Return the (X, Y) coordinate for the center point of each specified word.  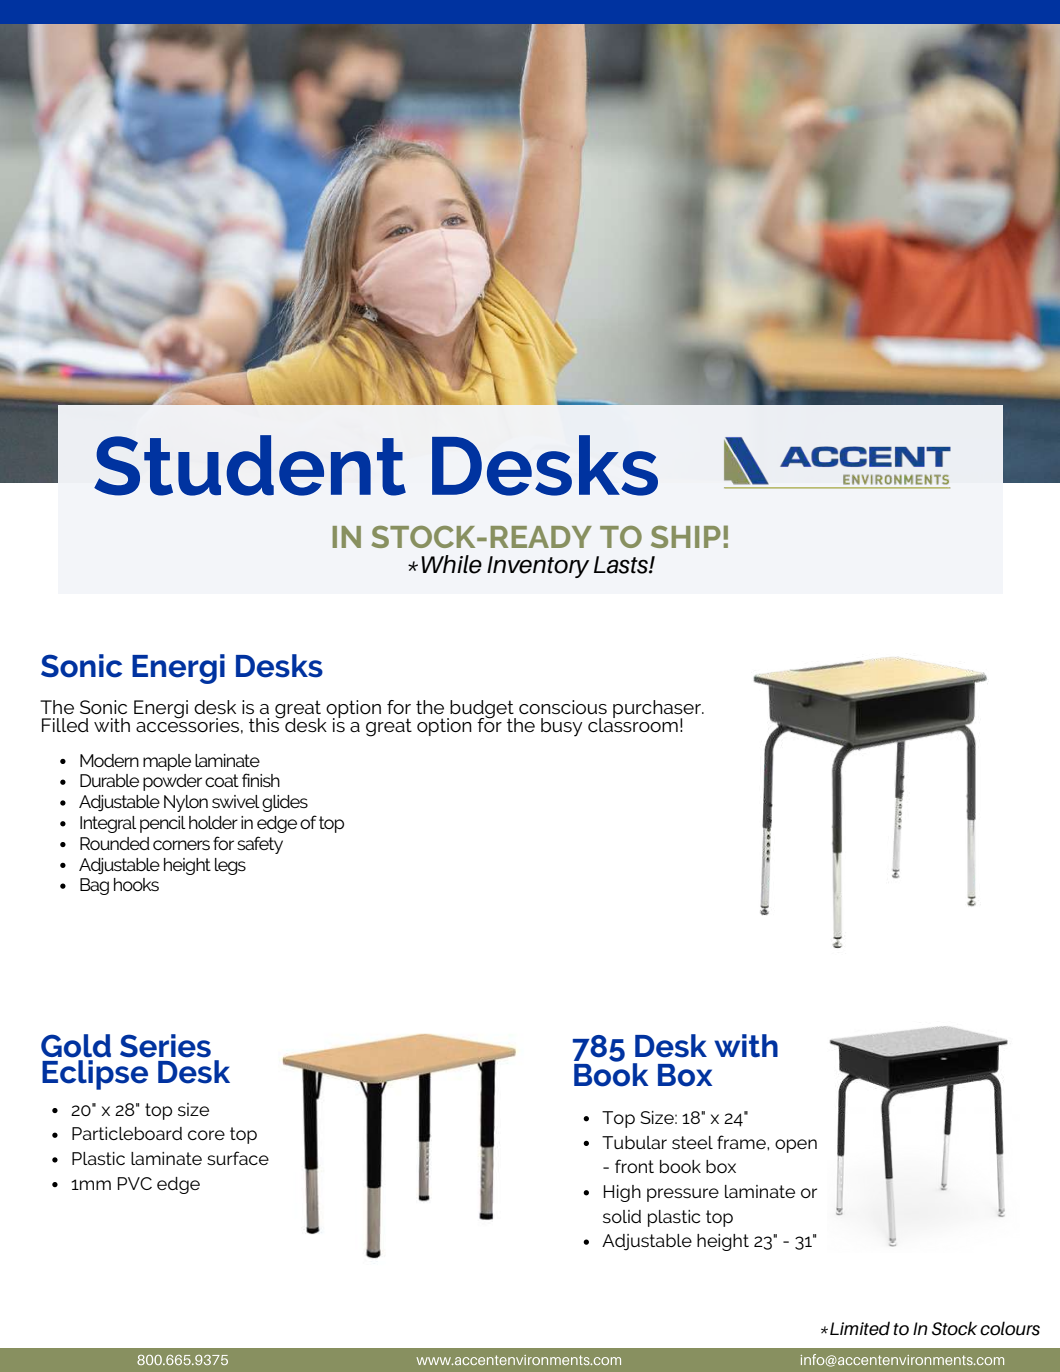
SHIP (686, 537)
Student (250, 465)
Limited (860, 1328)
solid (622, 1216)
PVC (135, 1183)
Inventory (538, 567)
